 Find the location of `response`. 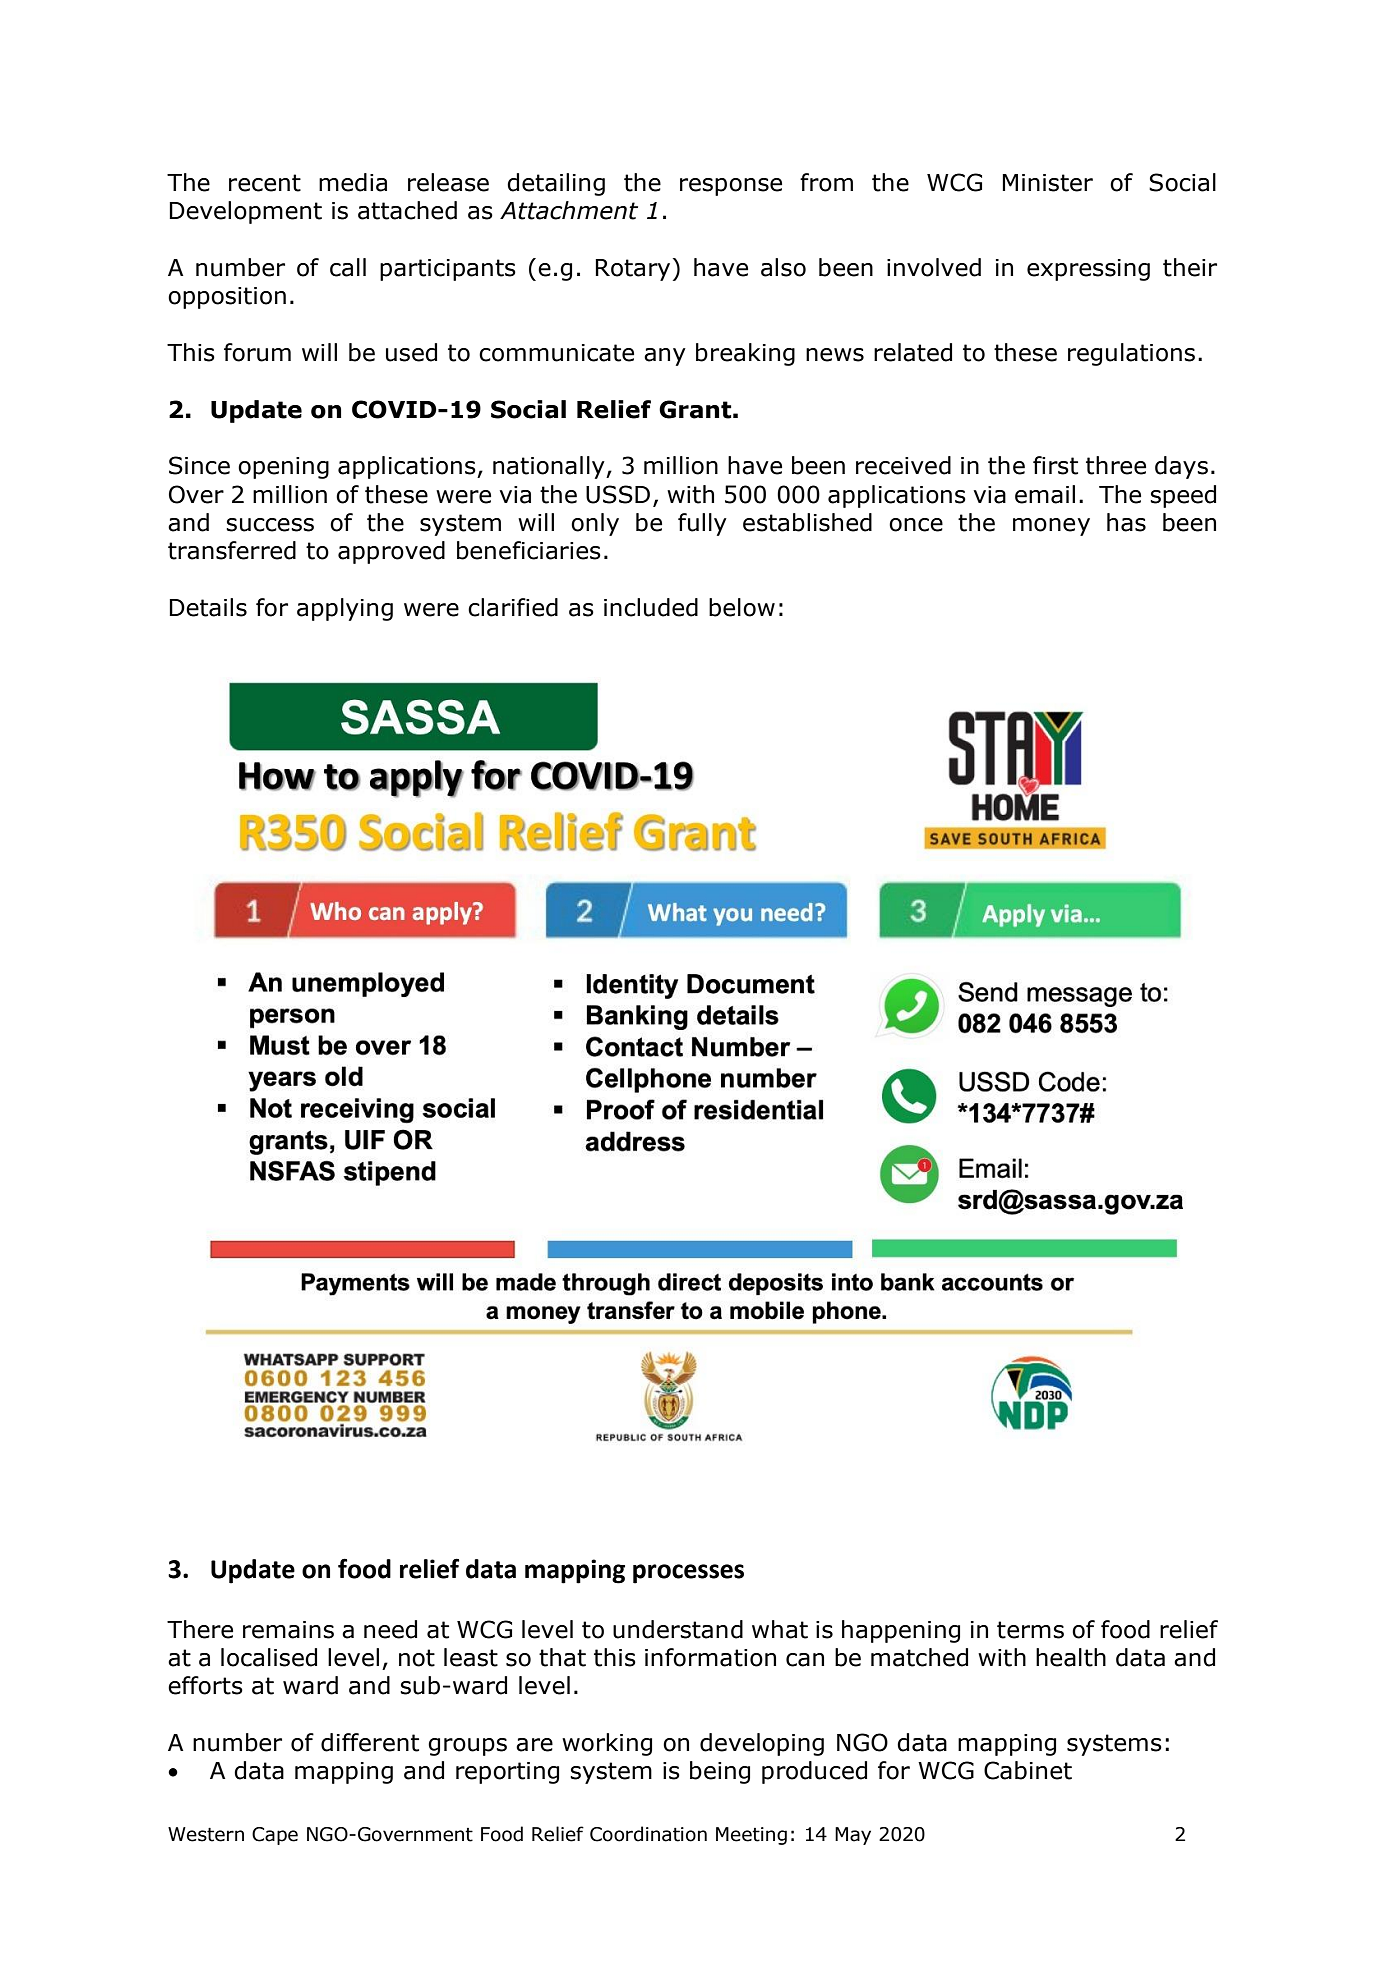

response is located at coordinates (731, 187).
